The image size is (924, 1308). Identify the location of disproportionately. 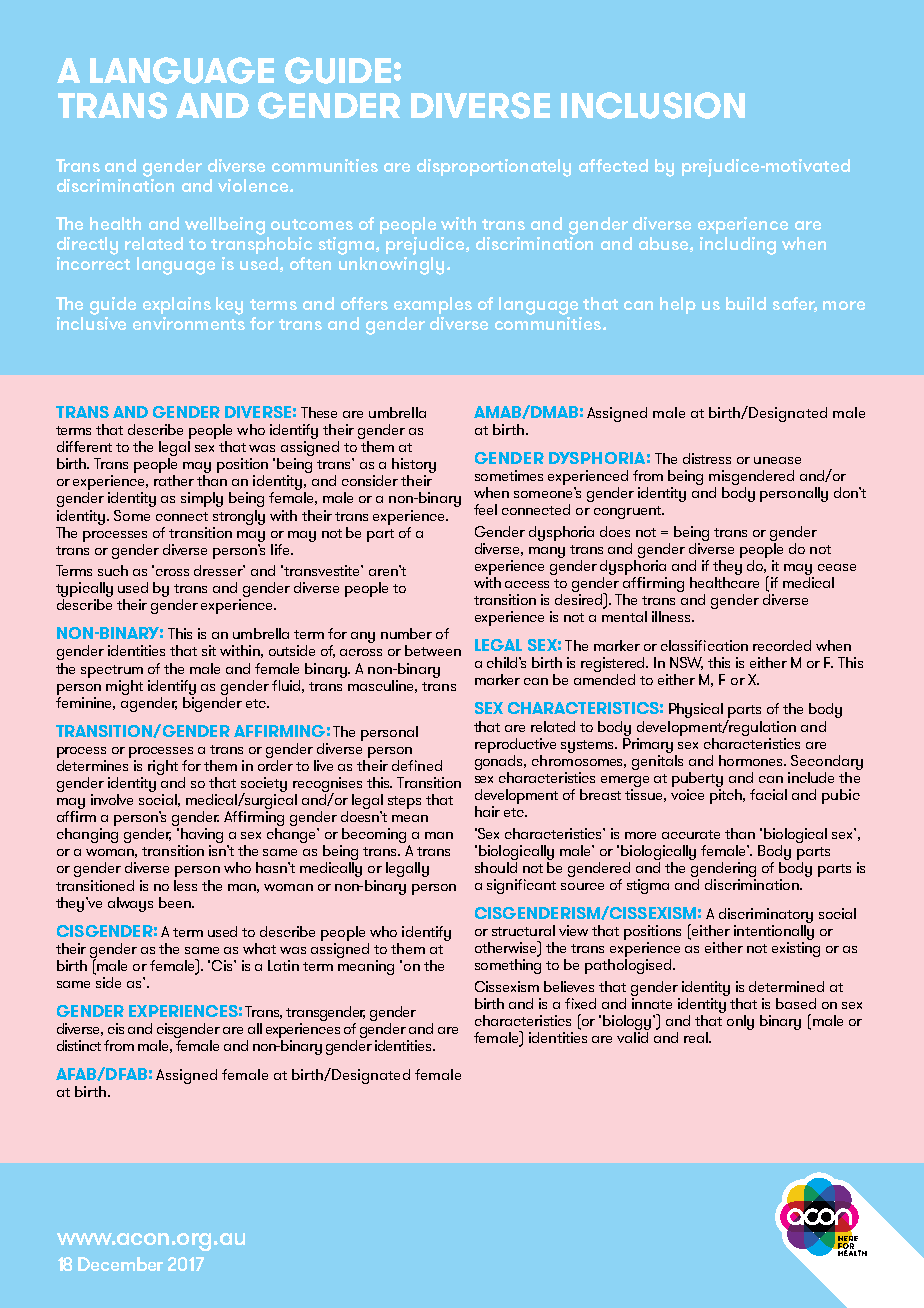
(494, 168).
